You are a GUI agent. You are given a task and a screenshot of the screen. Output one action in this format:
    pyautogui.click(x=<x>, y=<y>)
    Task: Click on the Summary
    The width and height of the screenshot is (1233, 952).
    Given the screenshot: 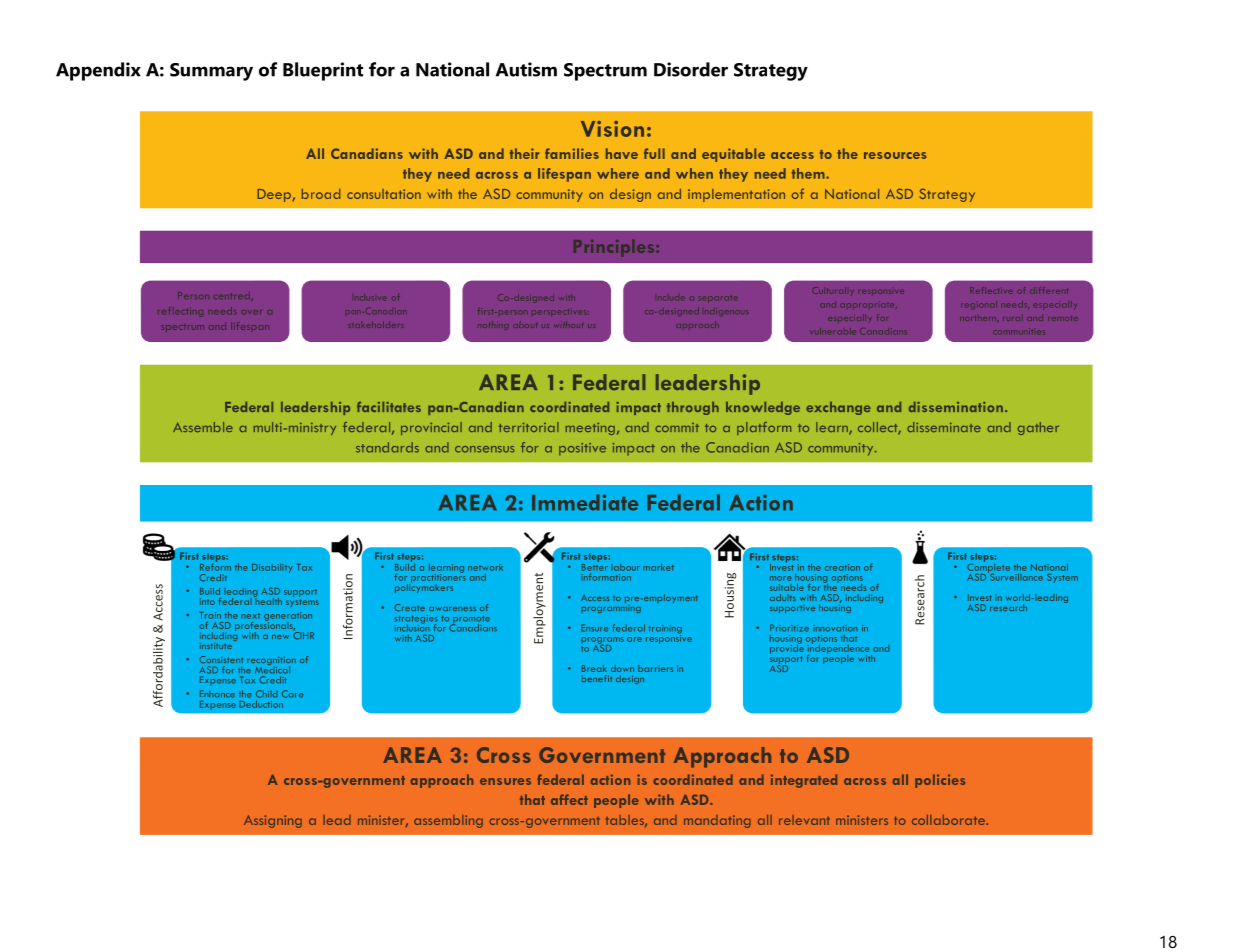 What is the action you would take?
    pyautogui.click(x=211, y=72)
